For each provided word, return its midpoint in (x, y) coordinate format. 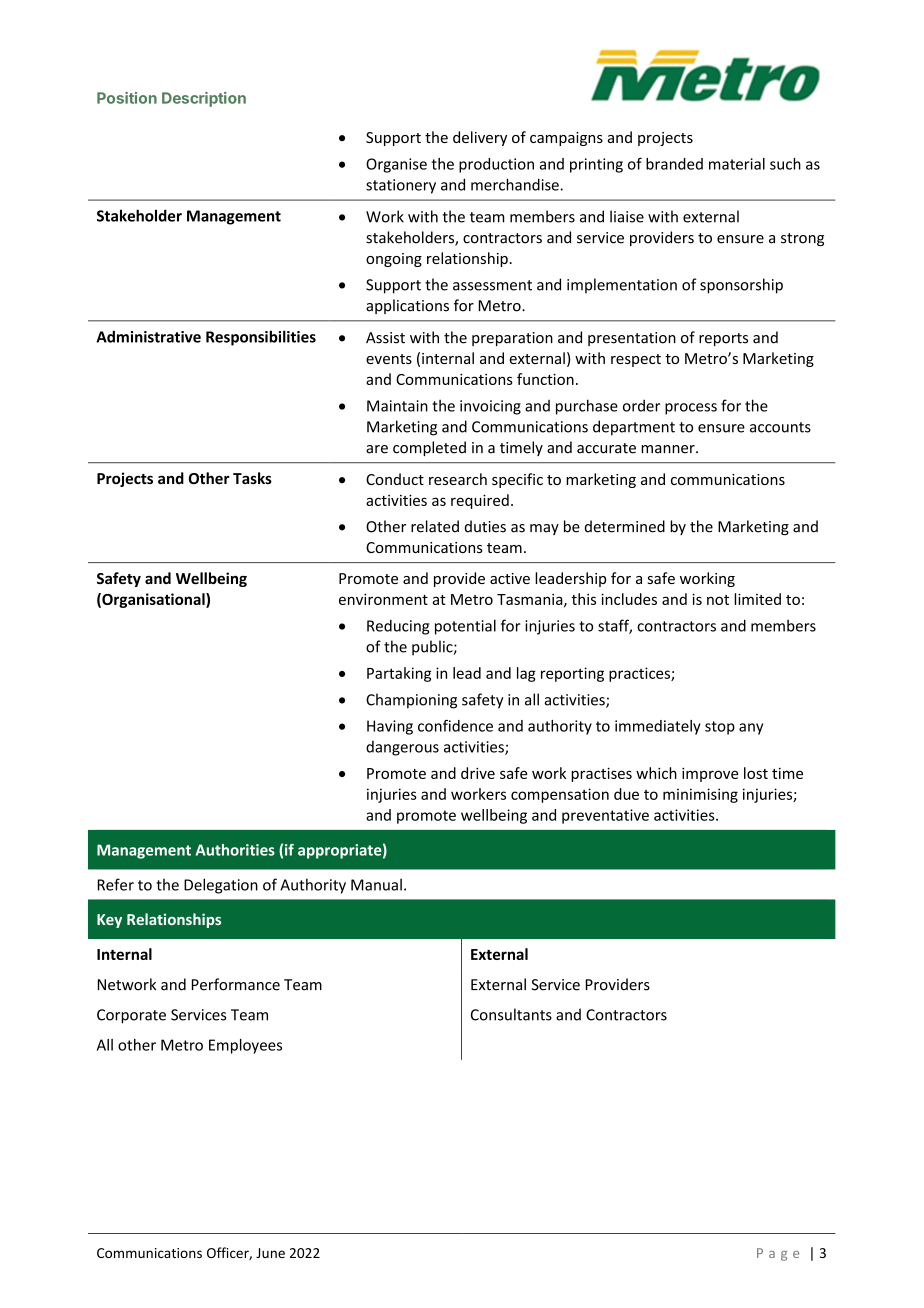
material (737, 164)
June (270, 1253)
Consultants (511, 1014)
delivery (480, 138)
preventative (605, 816)
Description (204, 99)
